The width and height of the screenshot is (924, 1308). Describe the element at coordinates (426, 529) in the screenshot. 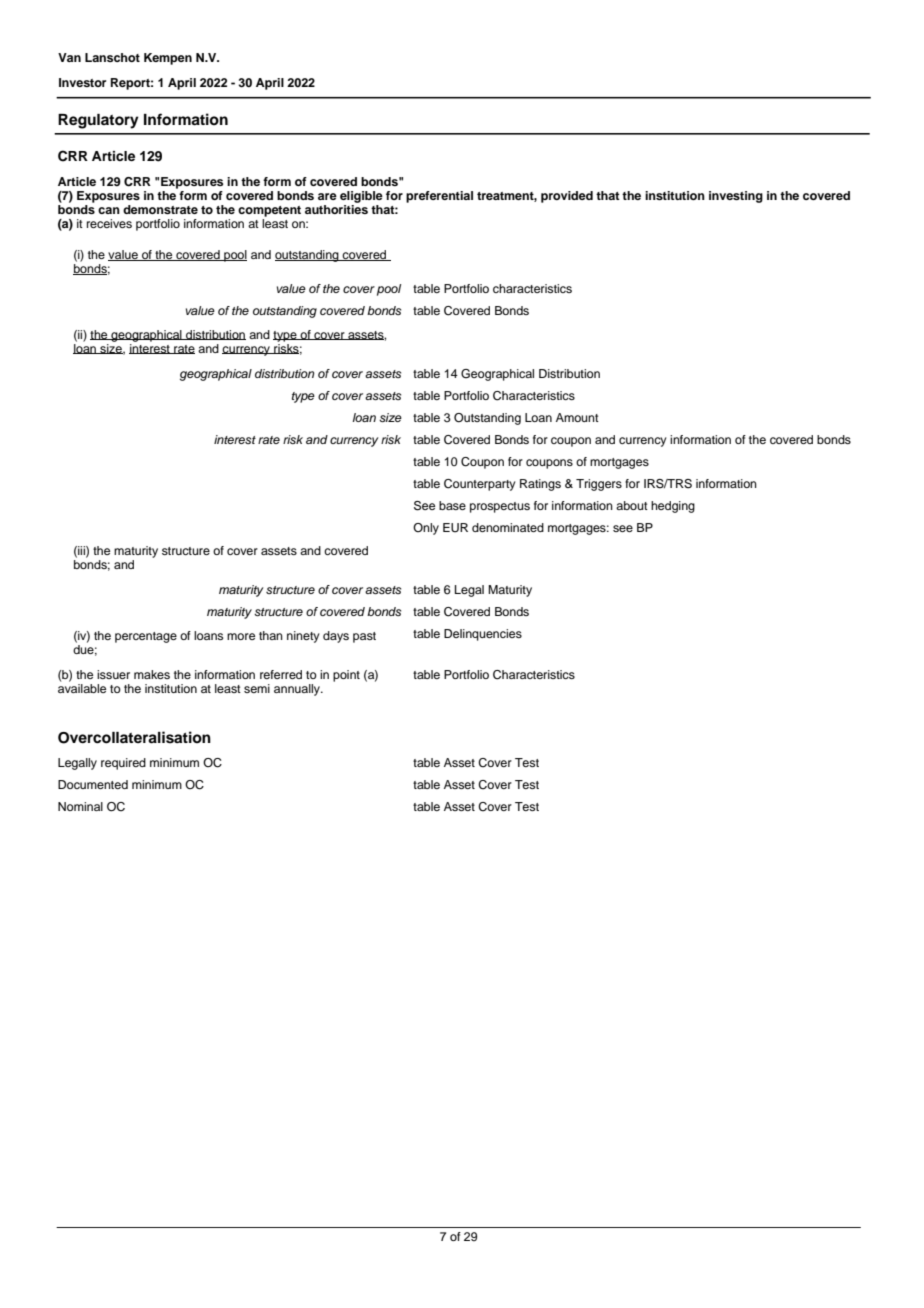

I see `Only` at that location.
